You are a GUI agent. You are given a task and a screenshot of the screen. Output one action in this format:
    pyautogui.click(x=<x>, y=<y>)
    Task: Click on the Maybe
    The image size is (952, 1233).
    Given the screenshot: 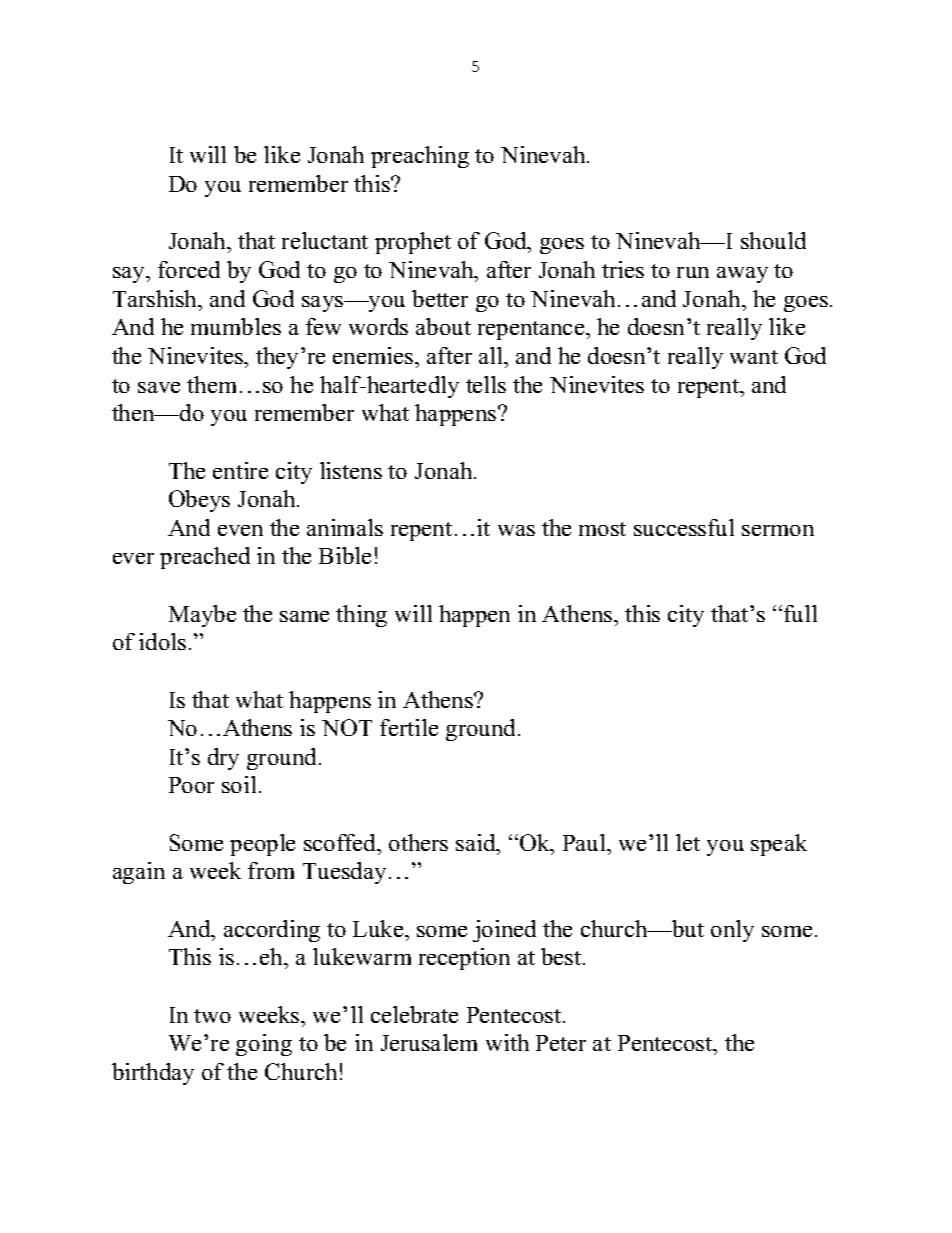 What is the action you would take?
    pyautogui.click(x=202, y=616)
